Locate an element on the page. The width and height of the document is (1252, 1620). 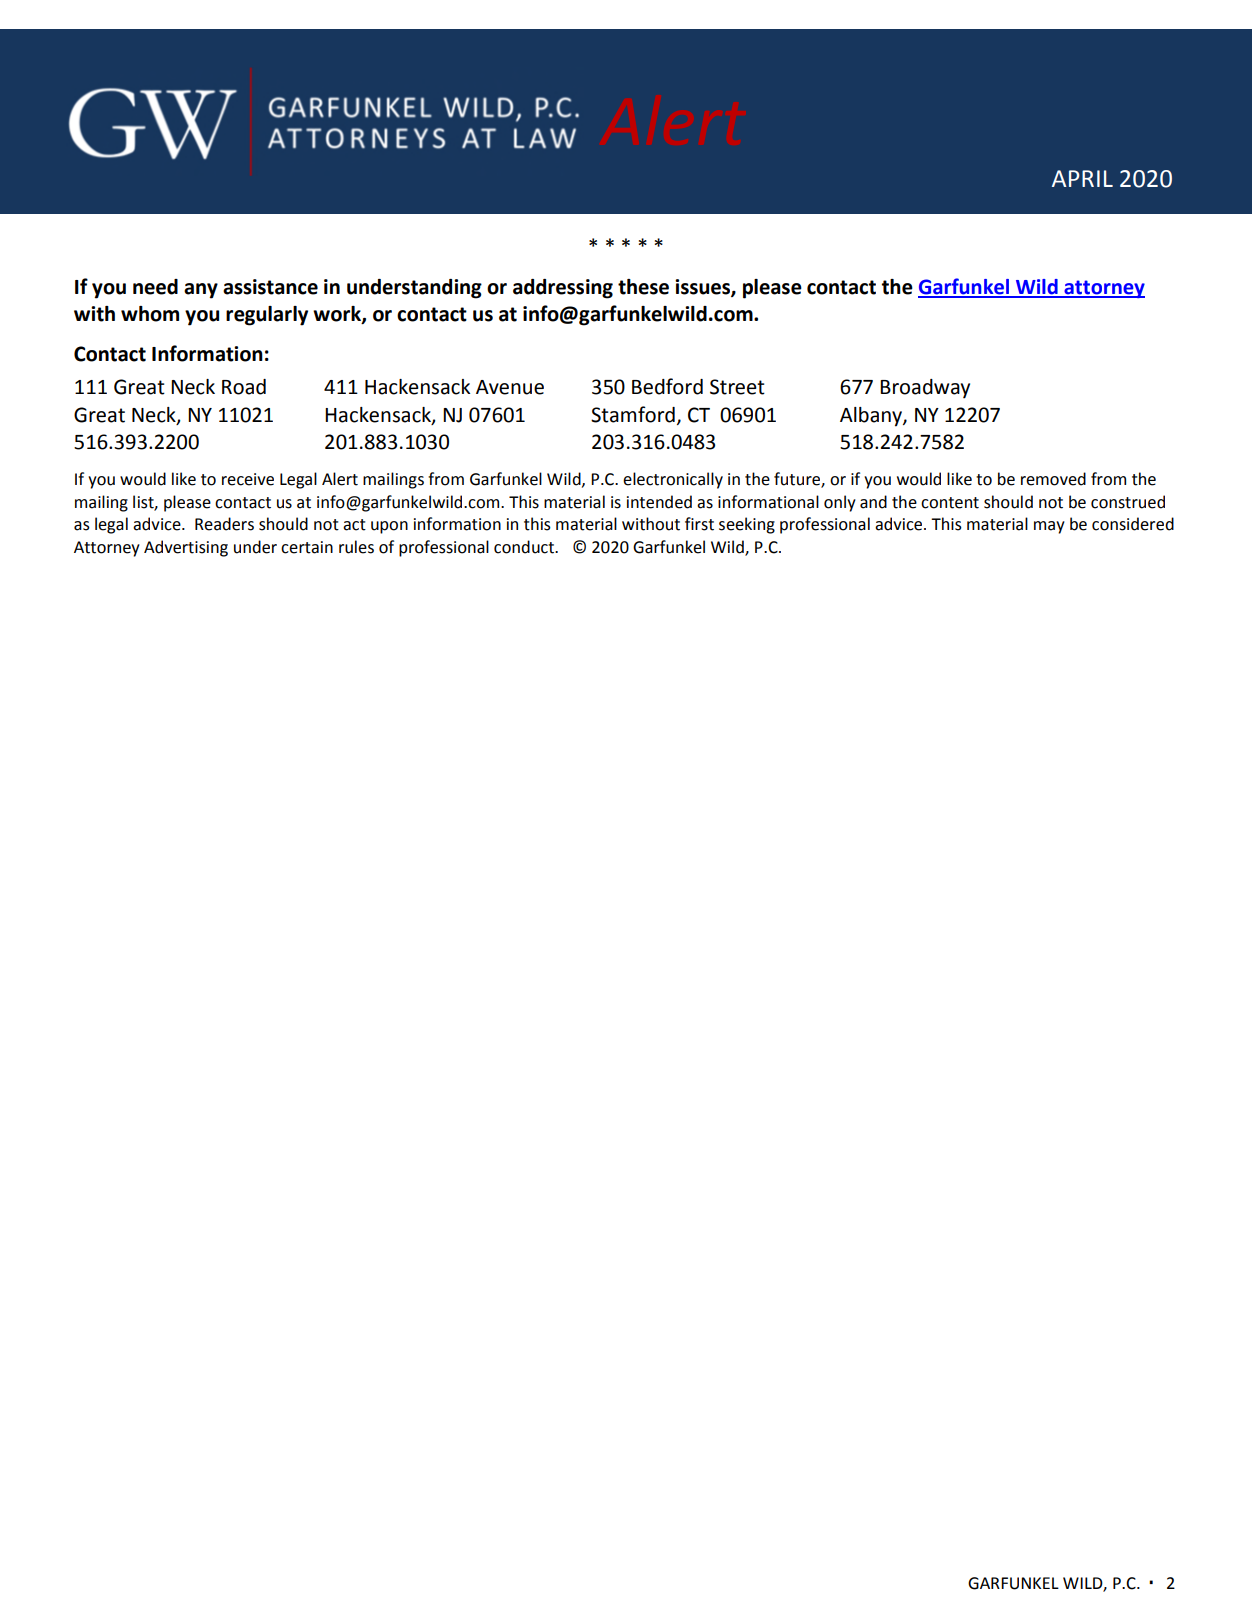
regularly is located at coordinates (267, 316).
